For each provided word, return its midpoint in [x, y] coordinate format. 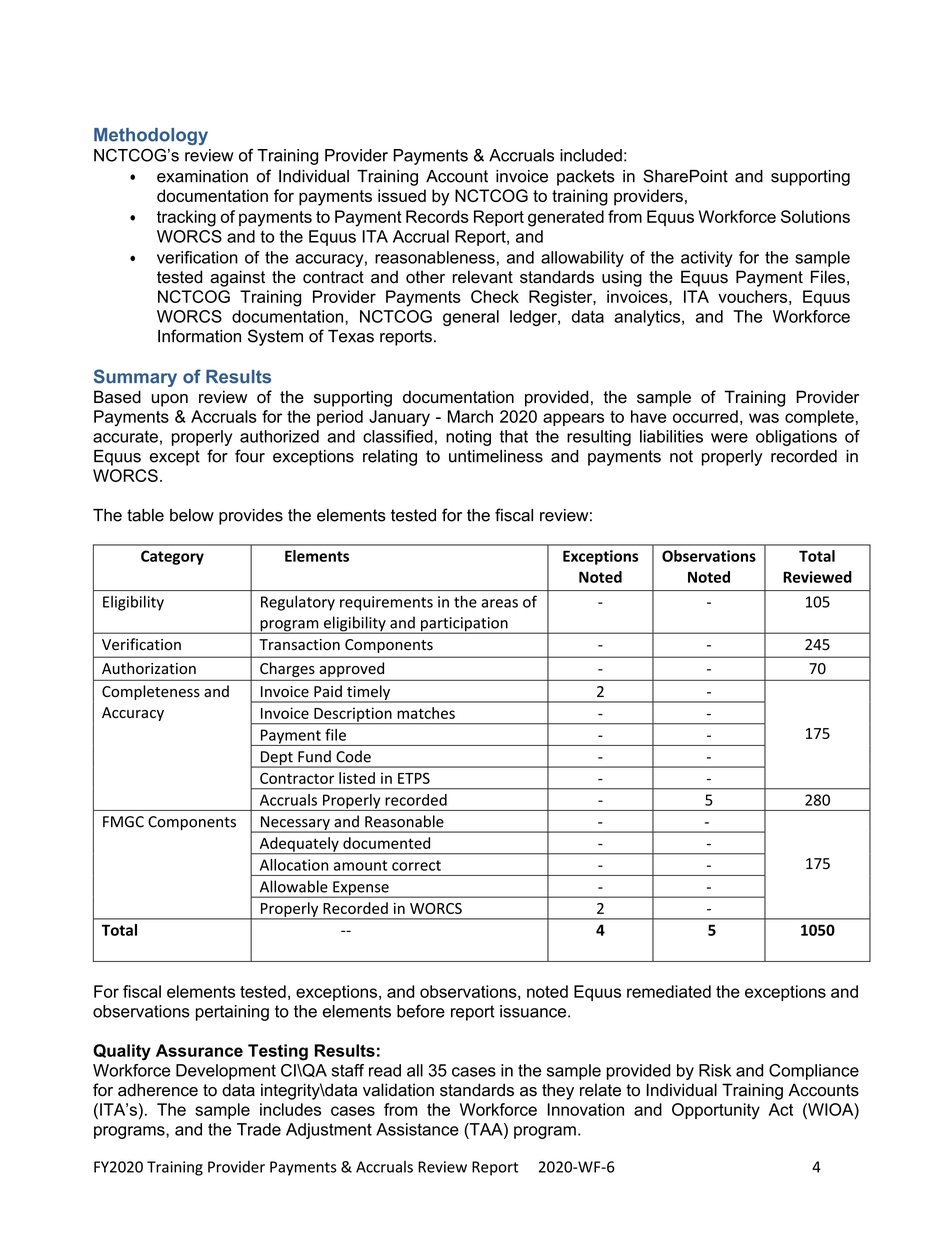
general [471, 318]
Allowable [294, 886]
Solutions [815, 216]
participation [464, 625]
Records [437, 216]
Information [199, 336]
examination [202, 176]
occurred [705, 416]
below [192, 515]
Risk [715, 1070]
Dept [277, 759]
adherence [158, 1090]
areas [499, 603]
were [729, 438]
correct [416, 865]
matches [426, 713]
